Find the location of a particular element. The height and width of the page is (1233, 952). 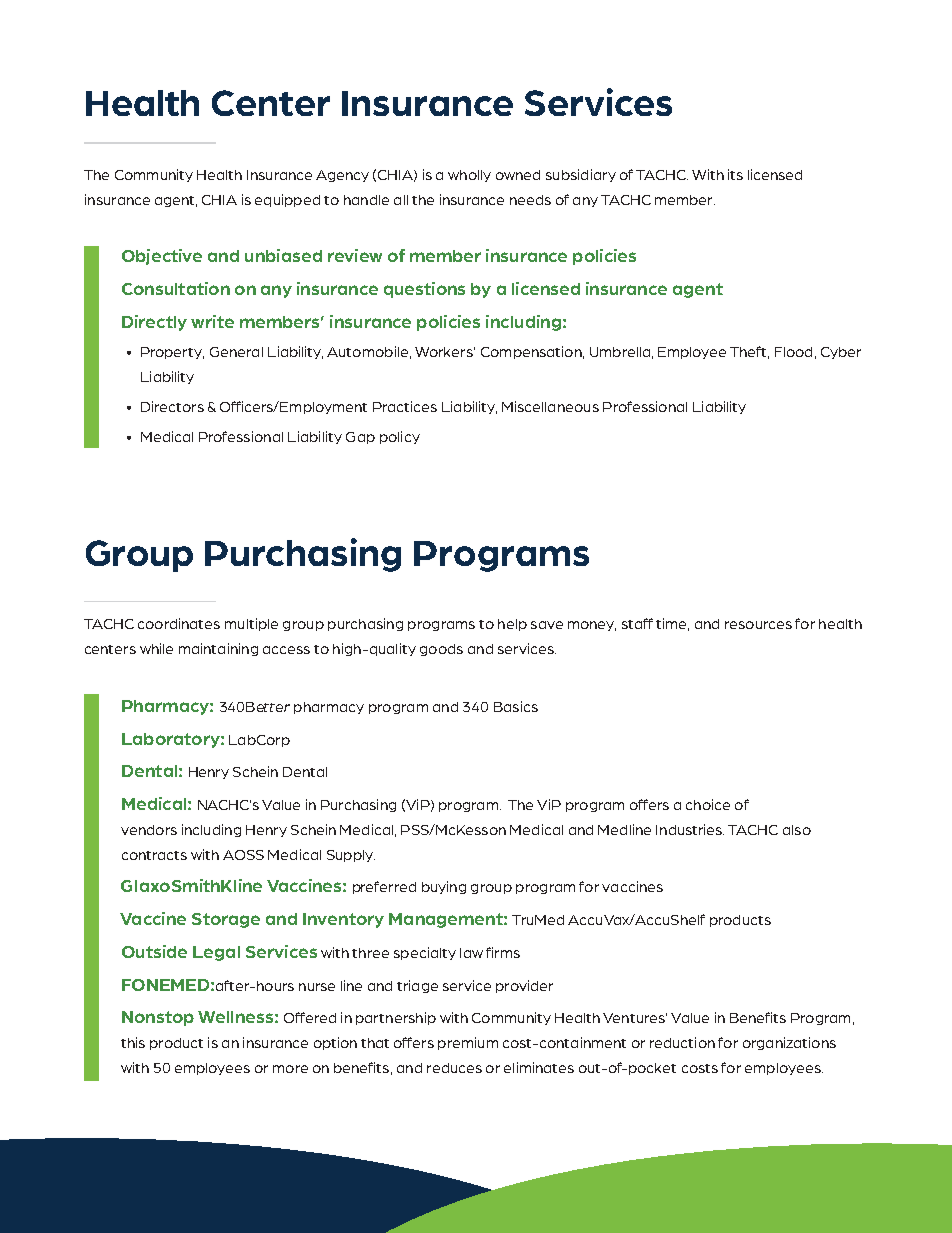

resources is located at coordinates (758, 625).
